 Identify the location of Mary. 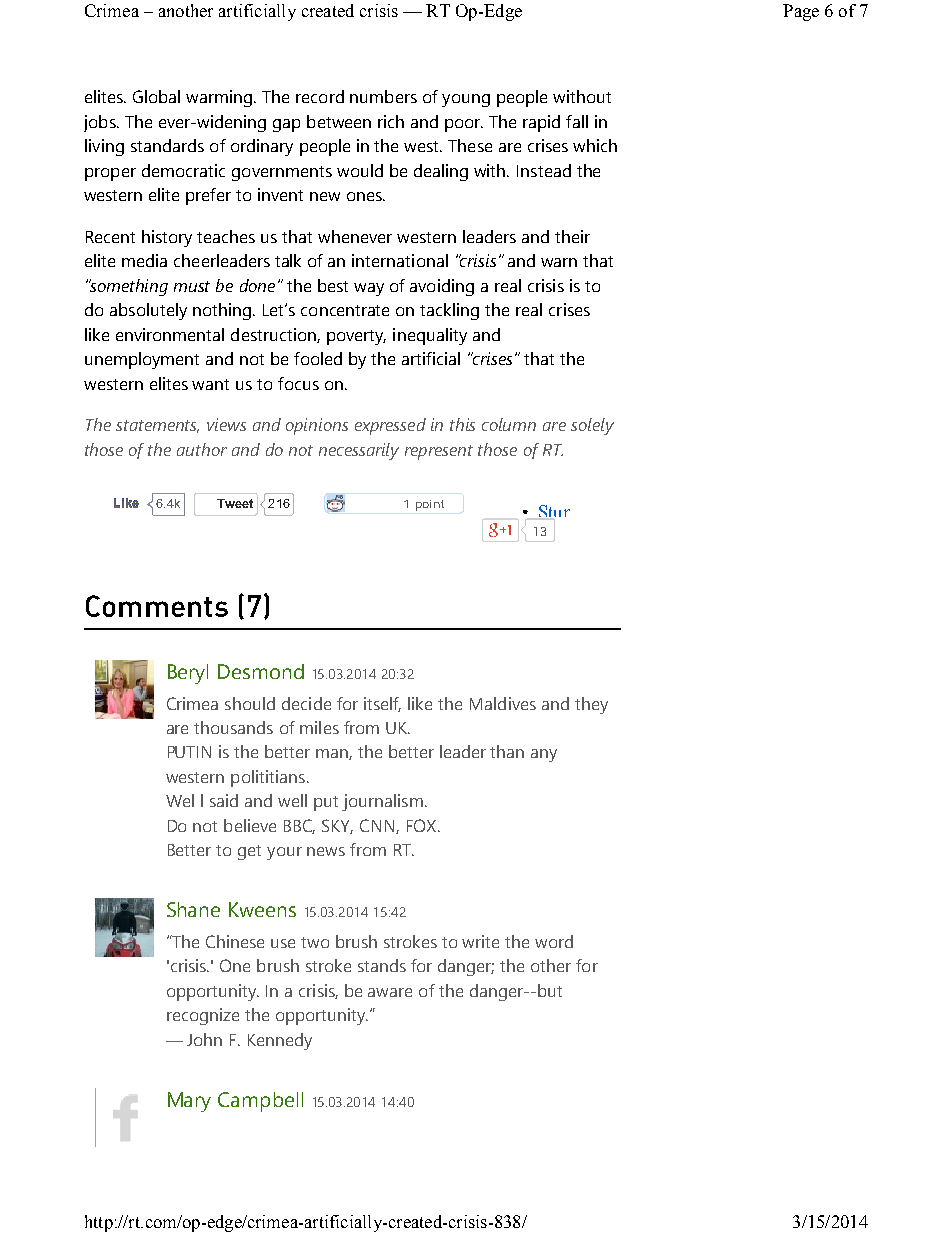
(189, 1102).
